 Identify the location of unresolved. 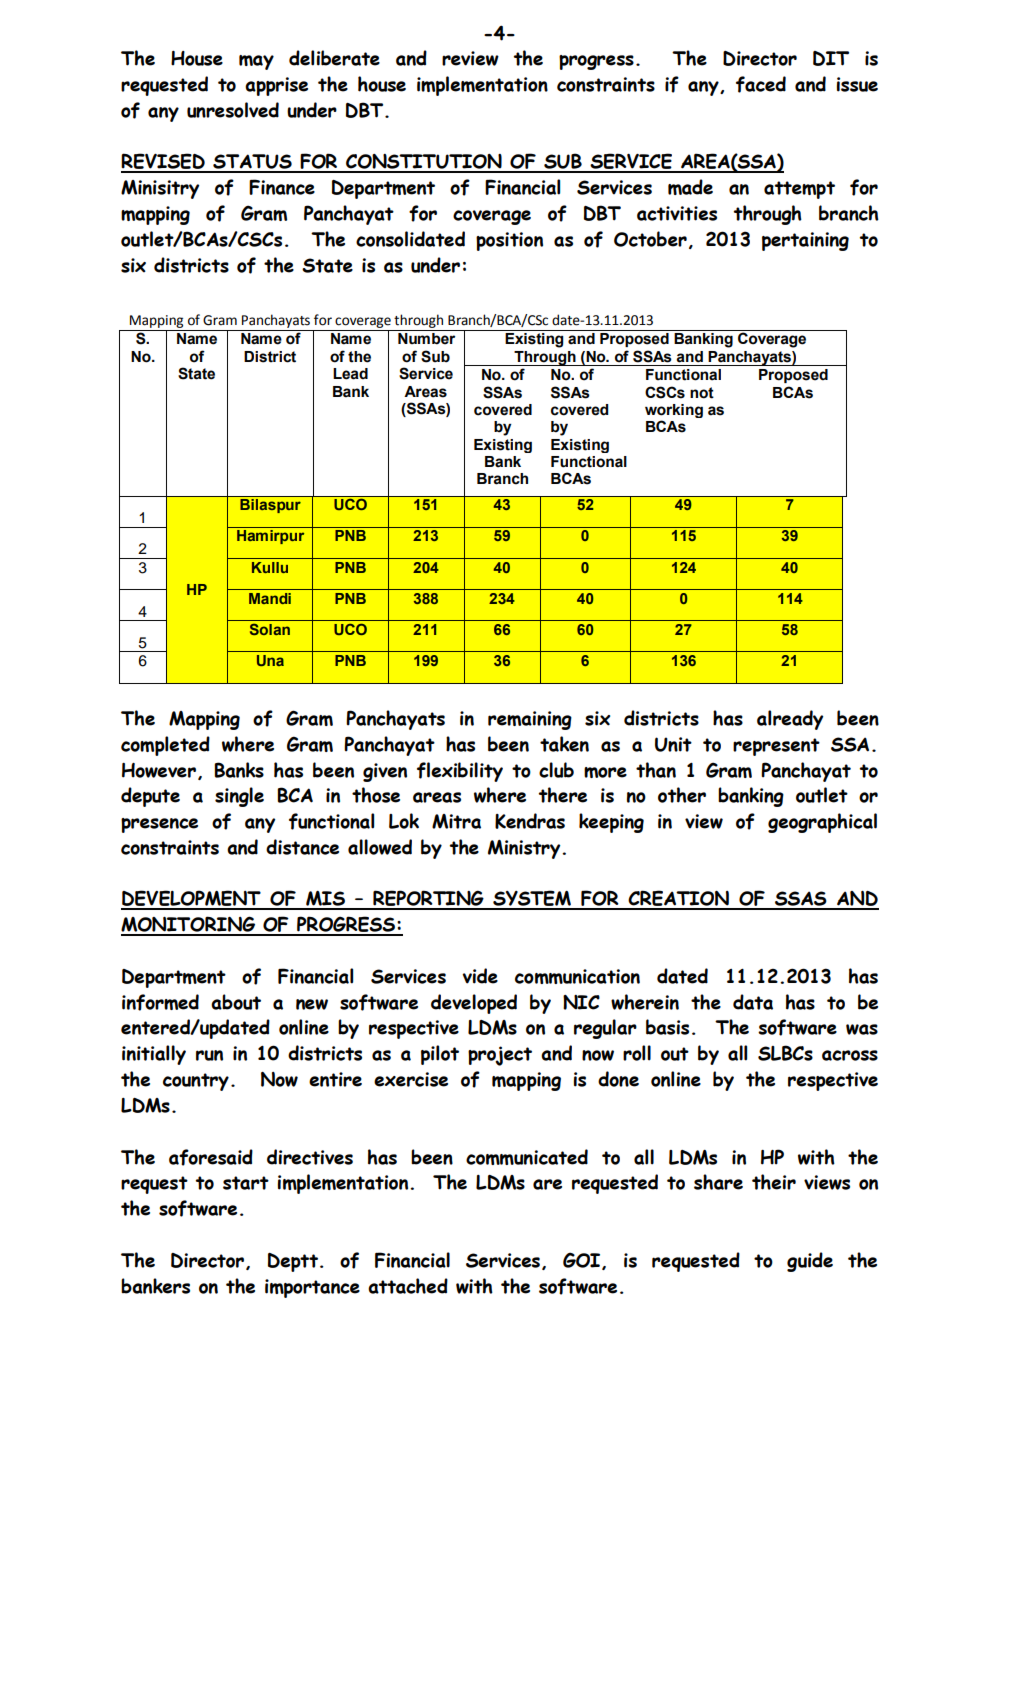
(233, 110).
